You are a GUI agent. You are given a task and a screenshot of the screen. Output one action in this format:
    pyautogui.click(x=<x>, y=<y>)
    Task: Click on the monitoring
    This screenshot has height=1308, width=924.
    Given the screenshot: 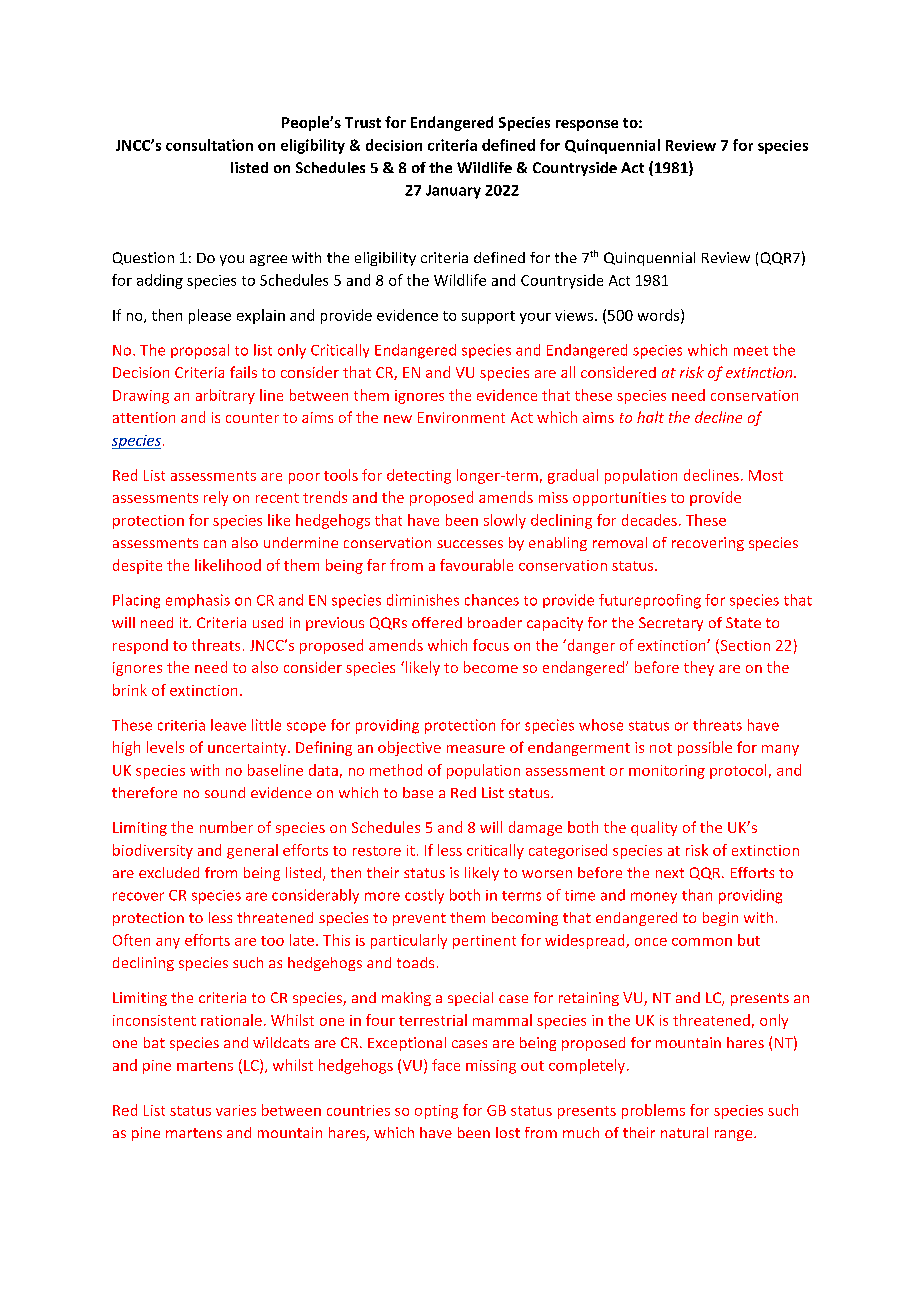 What is the action you would take?
    pyautogui.click(x=667, y=772)
